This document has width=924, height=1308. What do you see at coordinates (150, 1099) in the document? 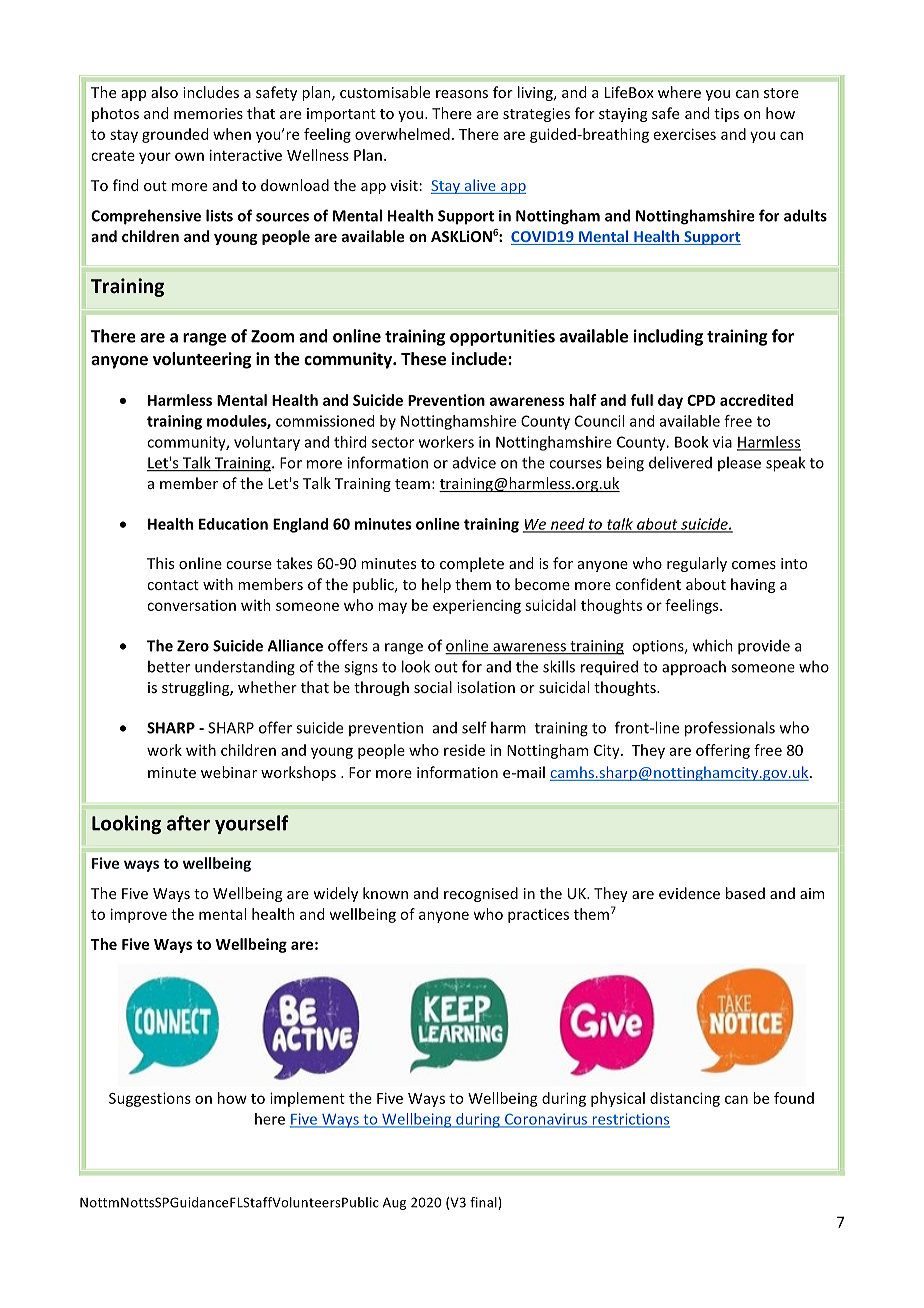
I see `Suggestions` at bounding box center [150, 1099].
